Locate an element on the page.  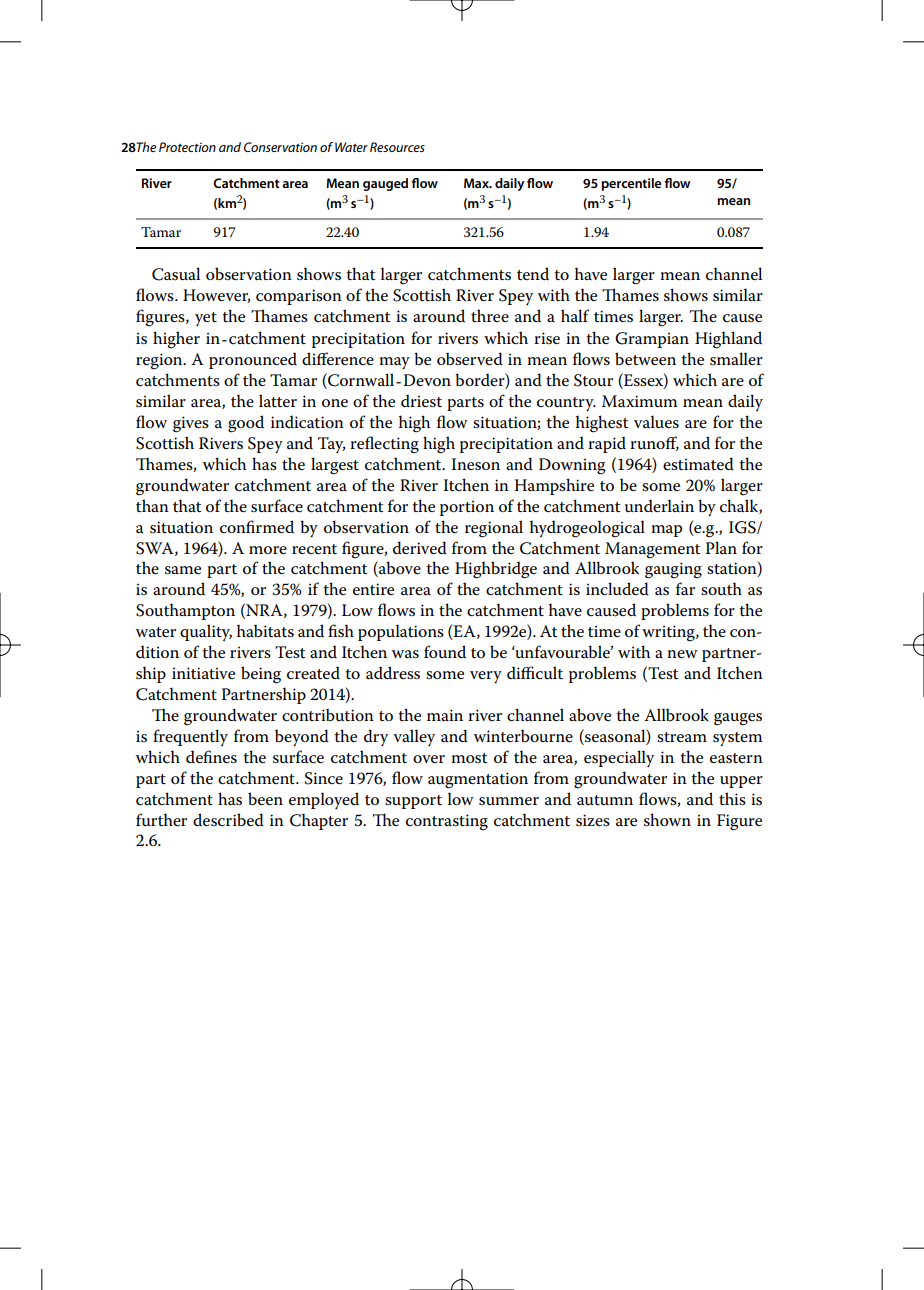
Management is located at coordinates (652, 550).
